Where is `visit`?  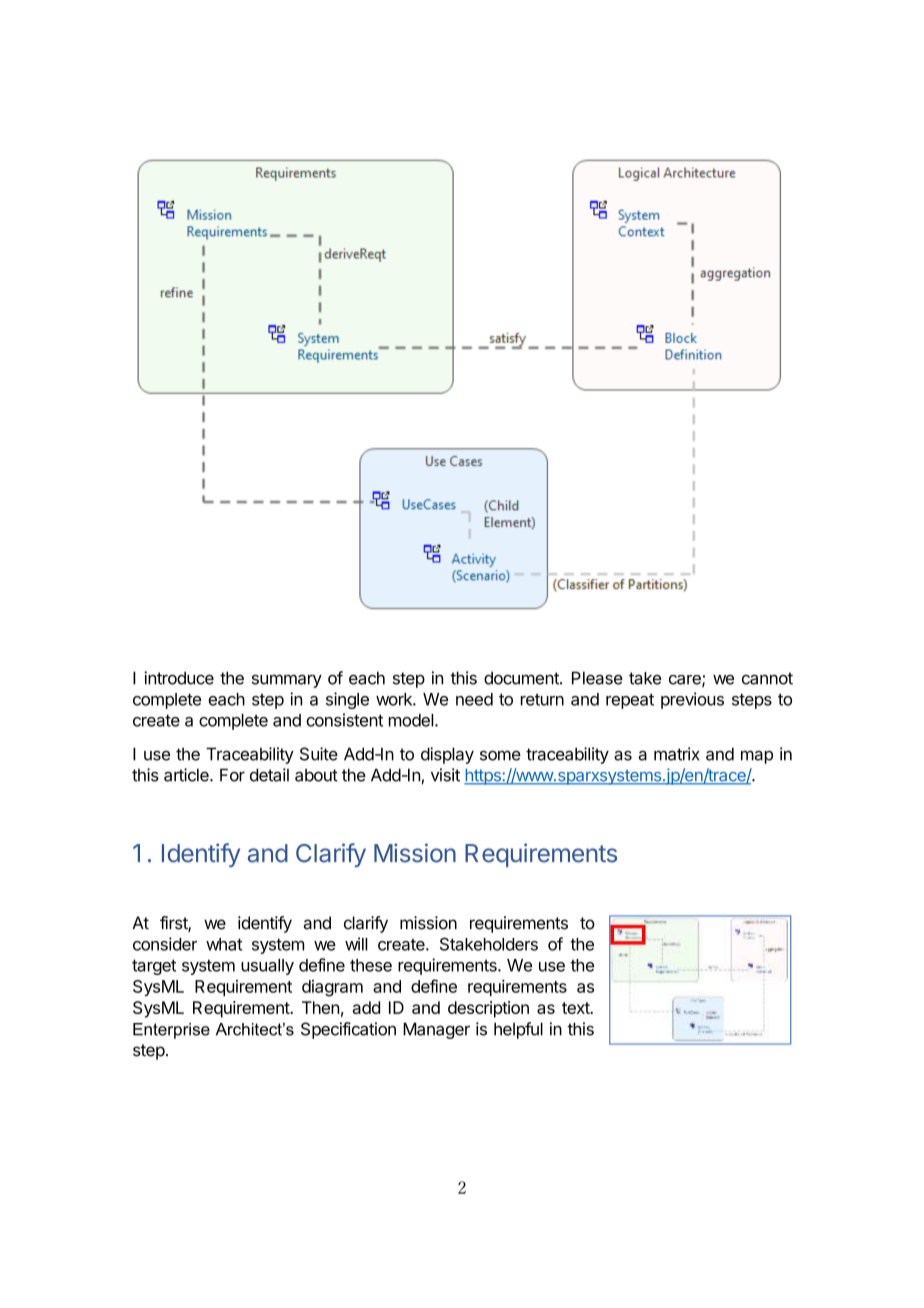 visit is located at coordinates (445, 775).
